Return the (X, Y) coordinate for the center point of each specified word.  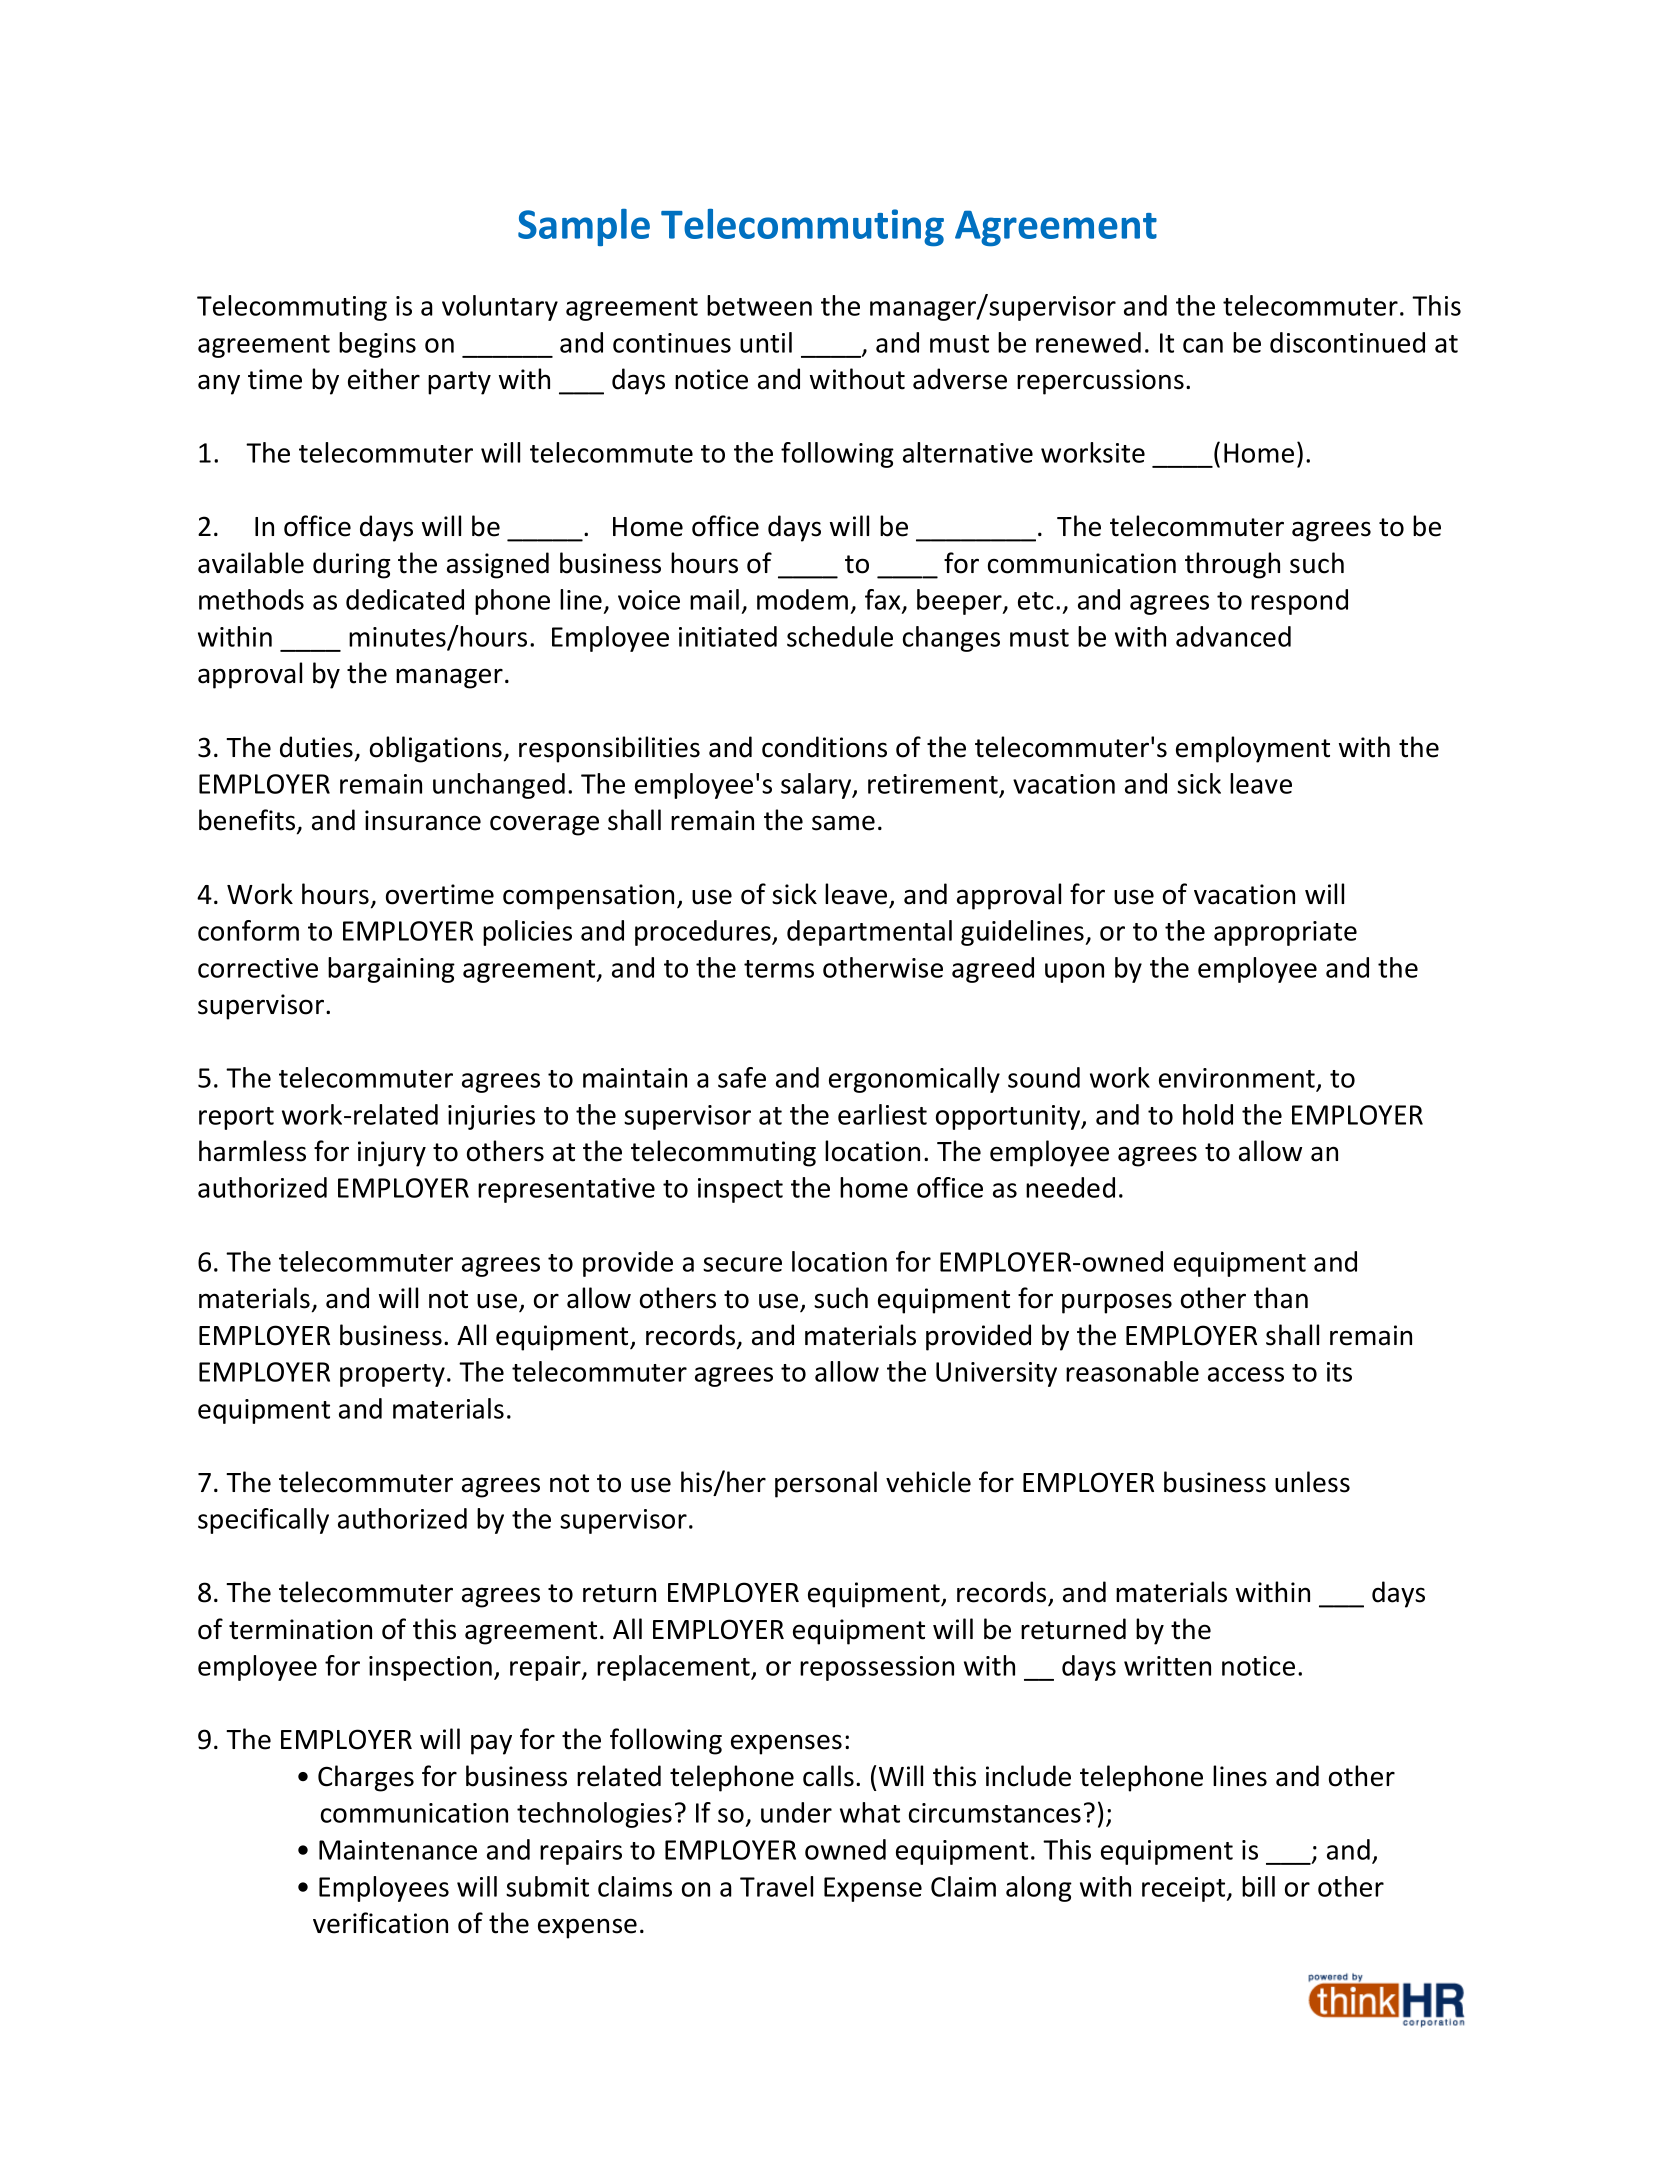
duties (316, 747)
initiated (728, 636)
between (759, 305)
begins (377, 345)
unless (1312, 1482)
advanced (1233, 636)
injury (392, 1154)
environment (1237, 1078)
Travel (776, 1886)
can (1203, 345)
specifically (263, 1521)
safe (742, 1077)
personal (826, 1484)
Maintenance (398, 1850)
